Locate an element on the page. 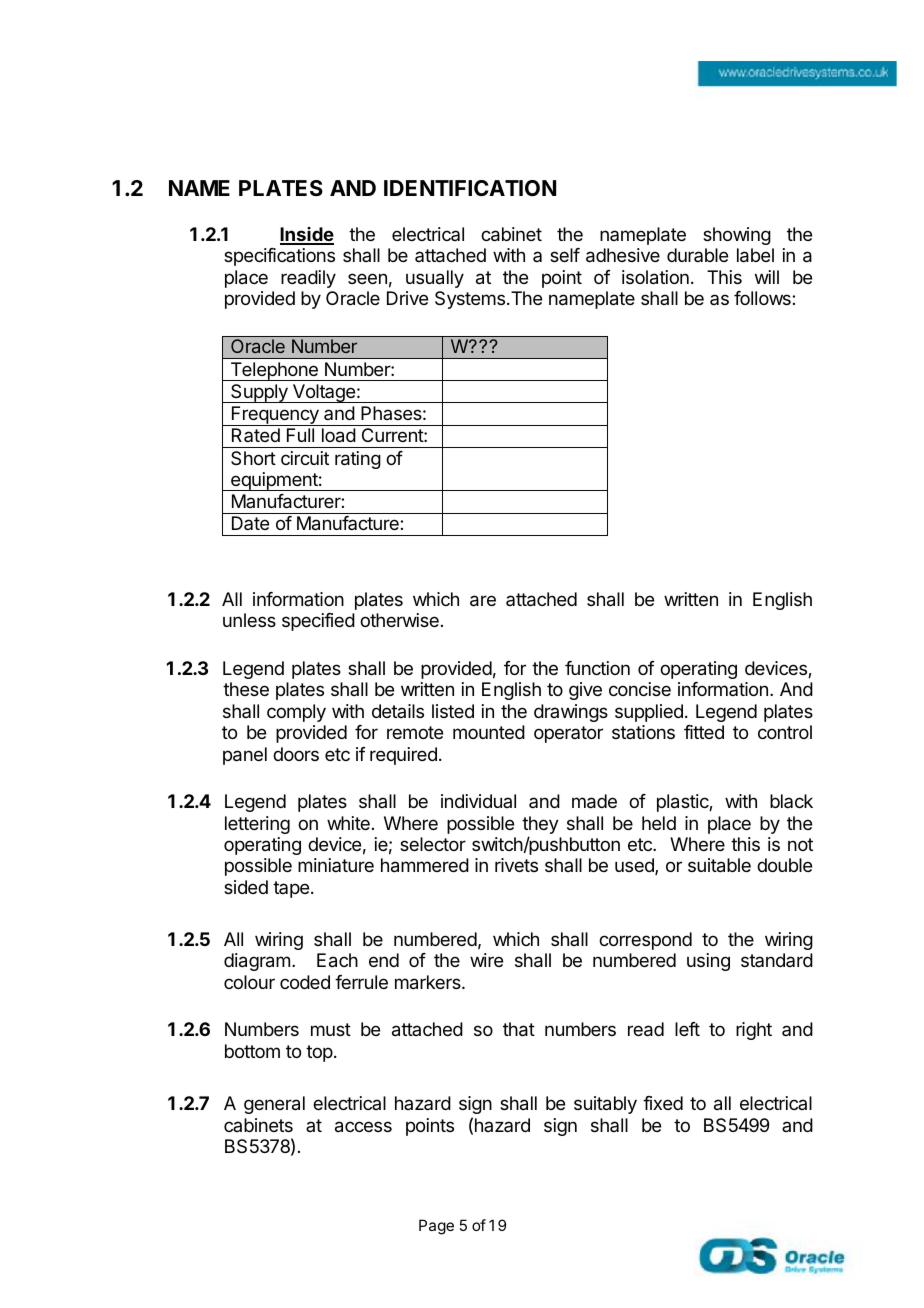  Inside is located at coordinates (307, 235).
